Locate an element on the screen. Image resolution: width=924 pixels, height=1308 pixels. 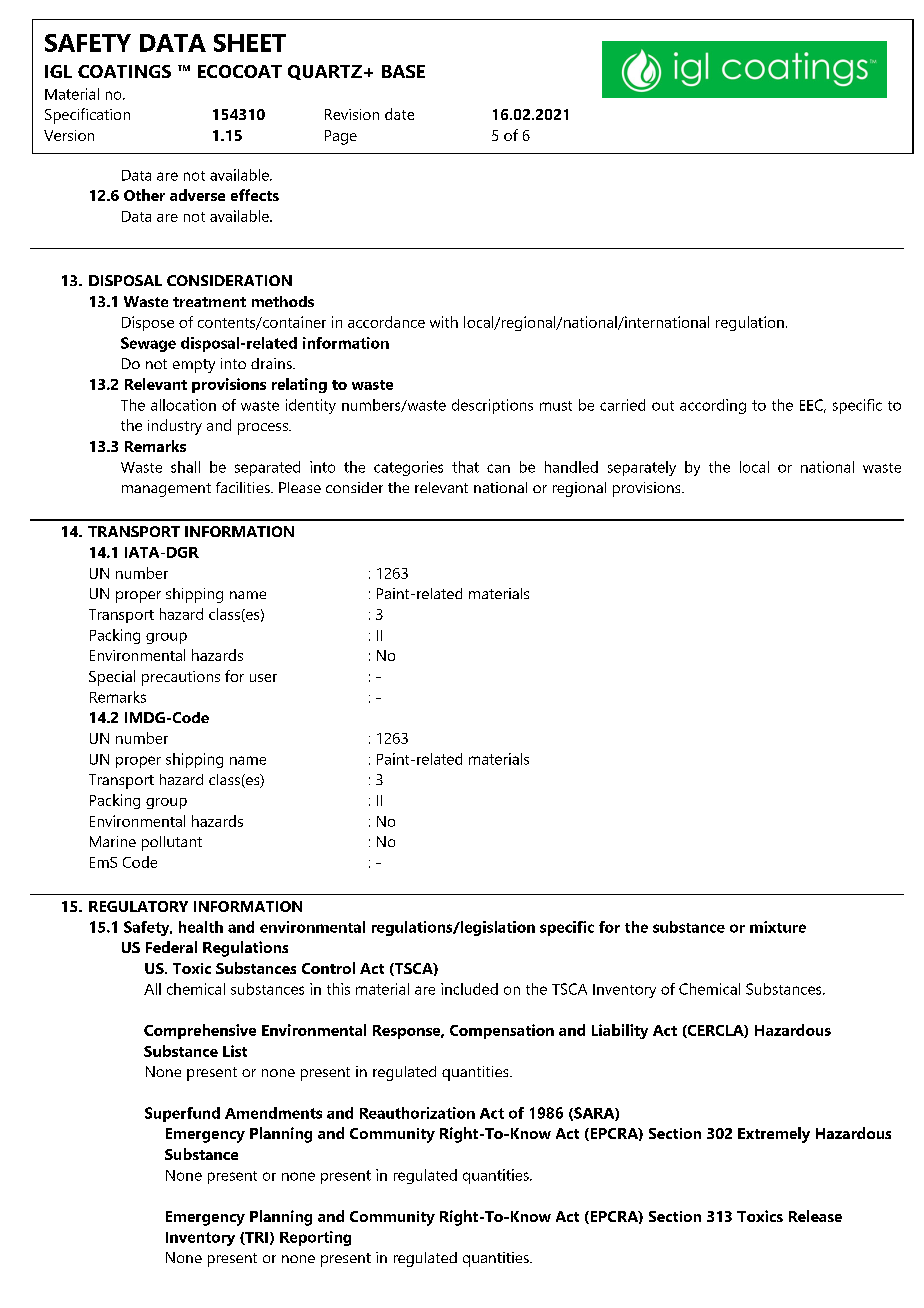
precautions is located at coordinates (181, 678).
